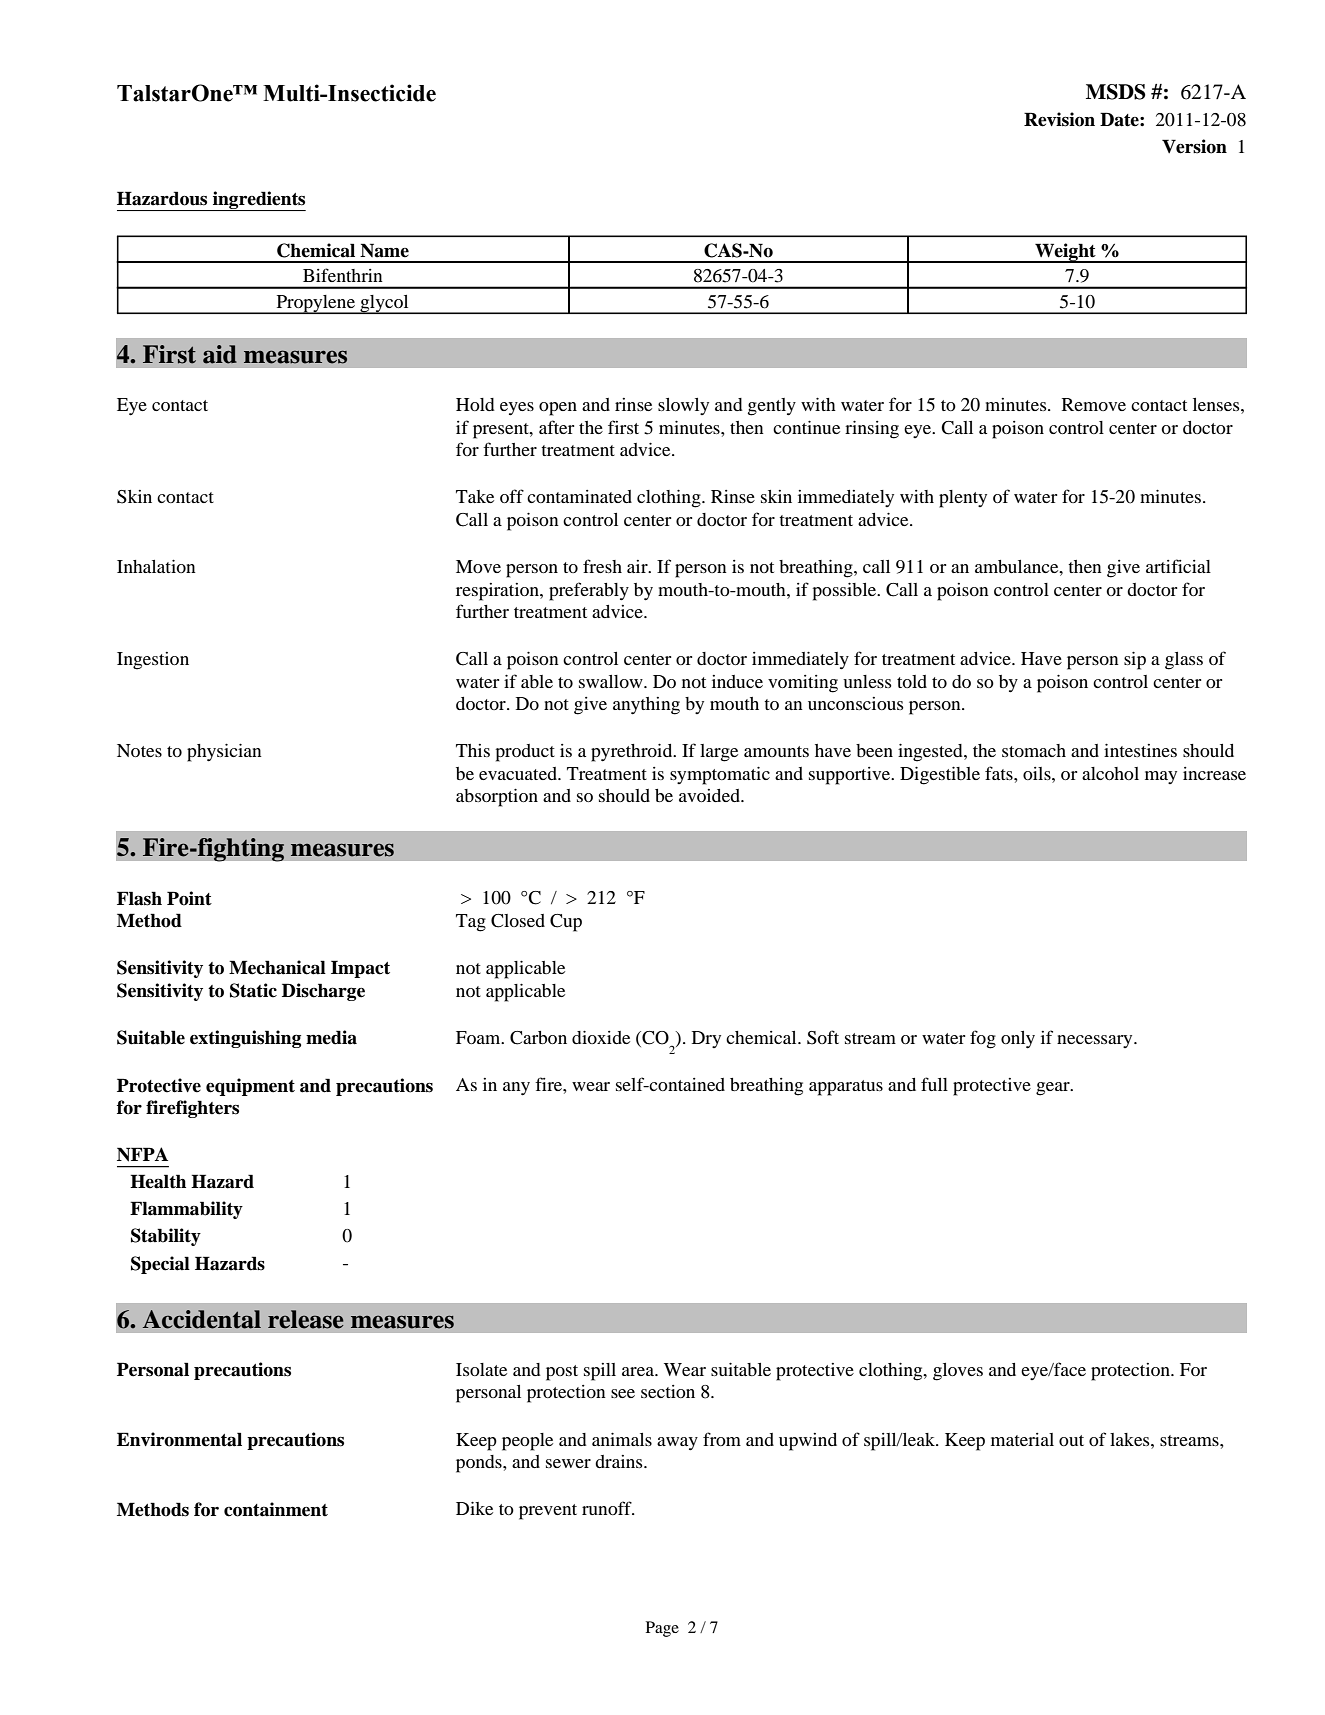  Describe the element at coordinates (250, 1087) in the screenshot. I see `equipment` at that location.
